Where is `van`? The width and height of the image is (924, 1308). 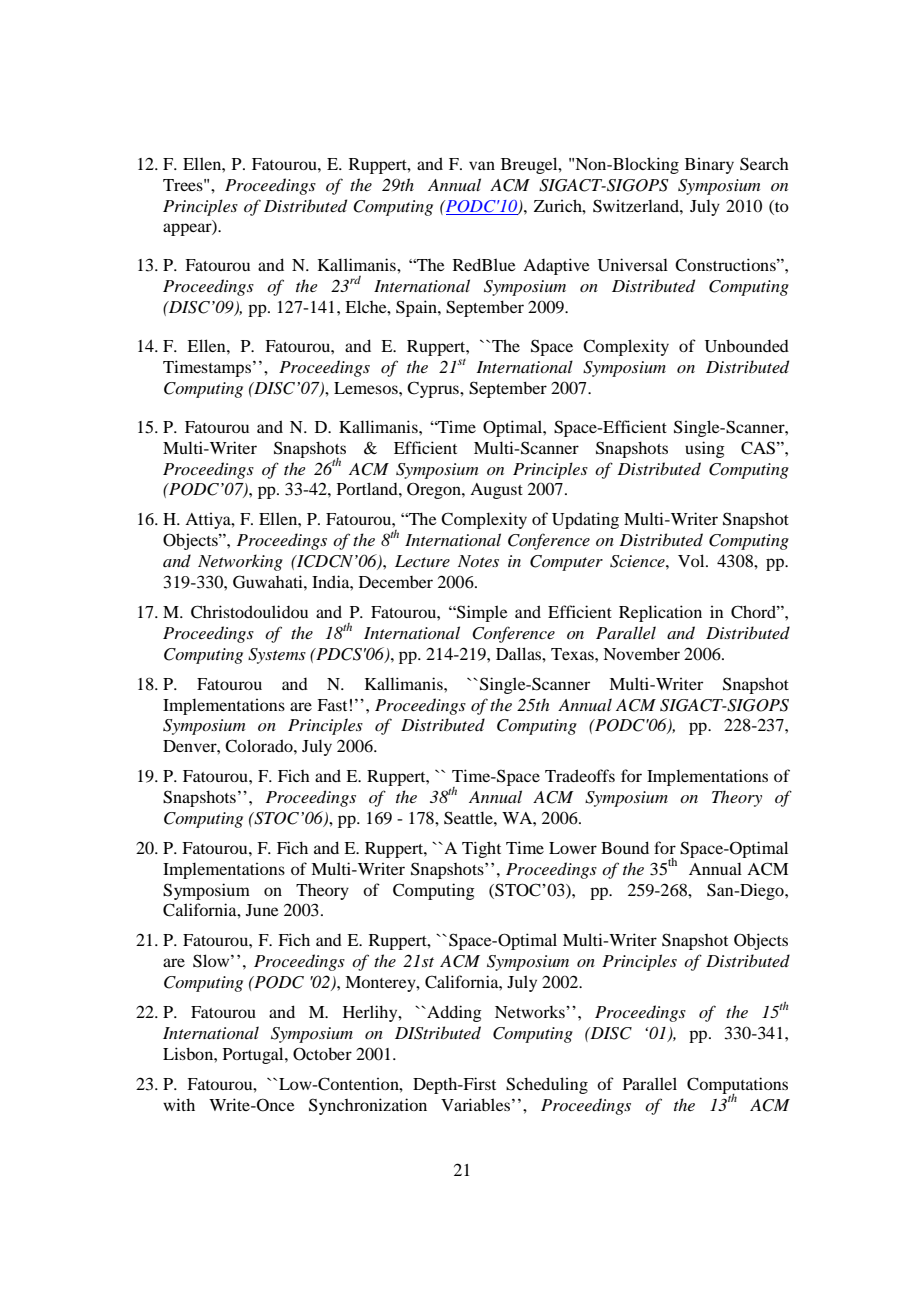
van is located at coordinates (482, 165).
